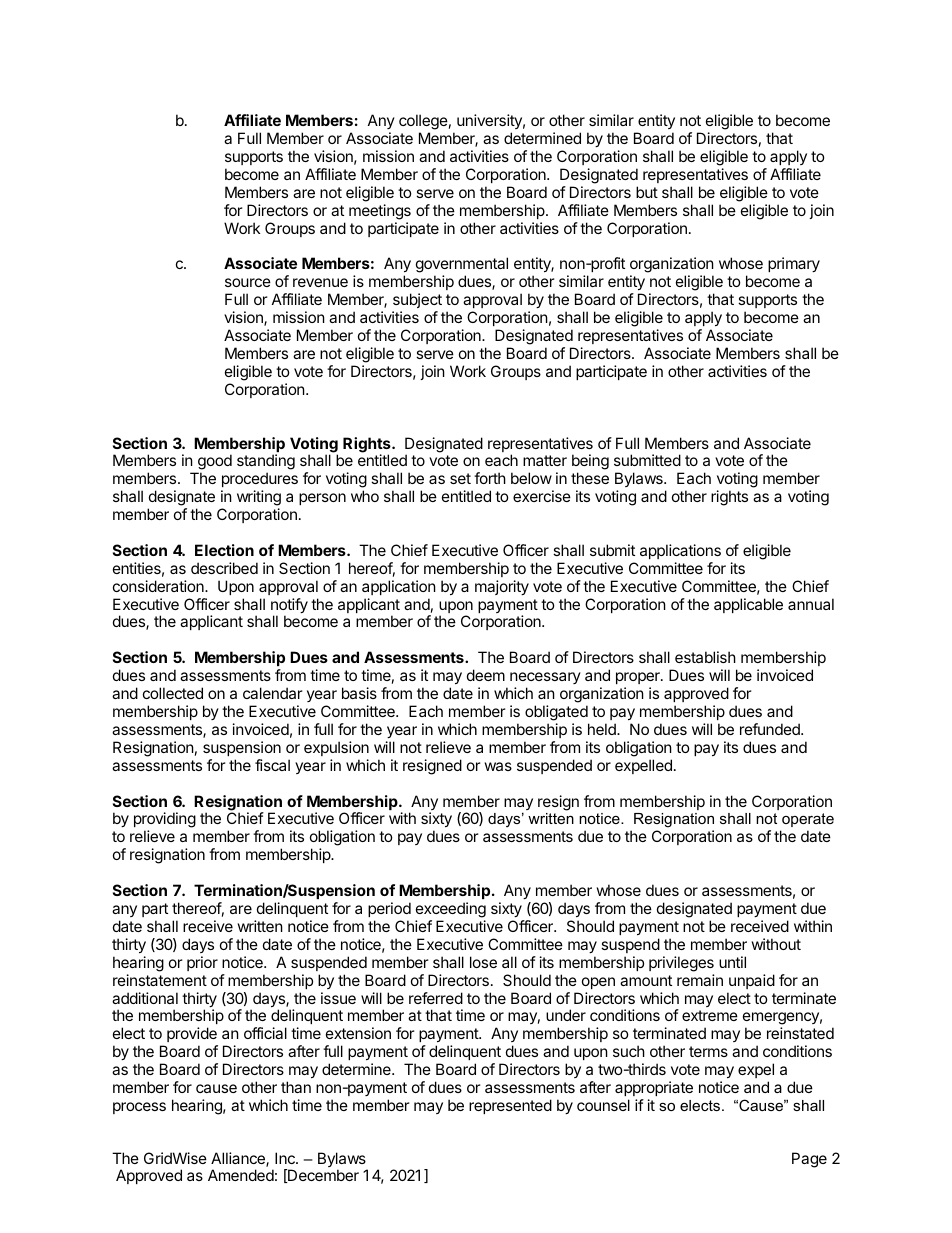 The width and height of the page is (952, 1233). Describe the element at coordinates (239, 1159) in the page. I see `Alliance` at that location.
